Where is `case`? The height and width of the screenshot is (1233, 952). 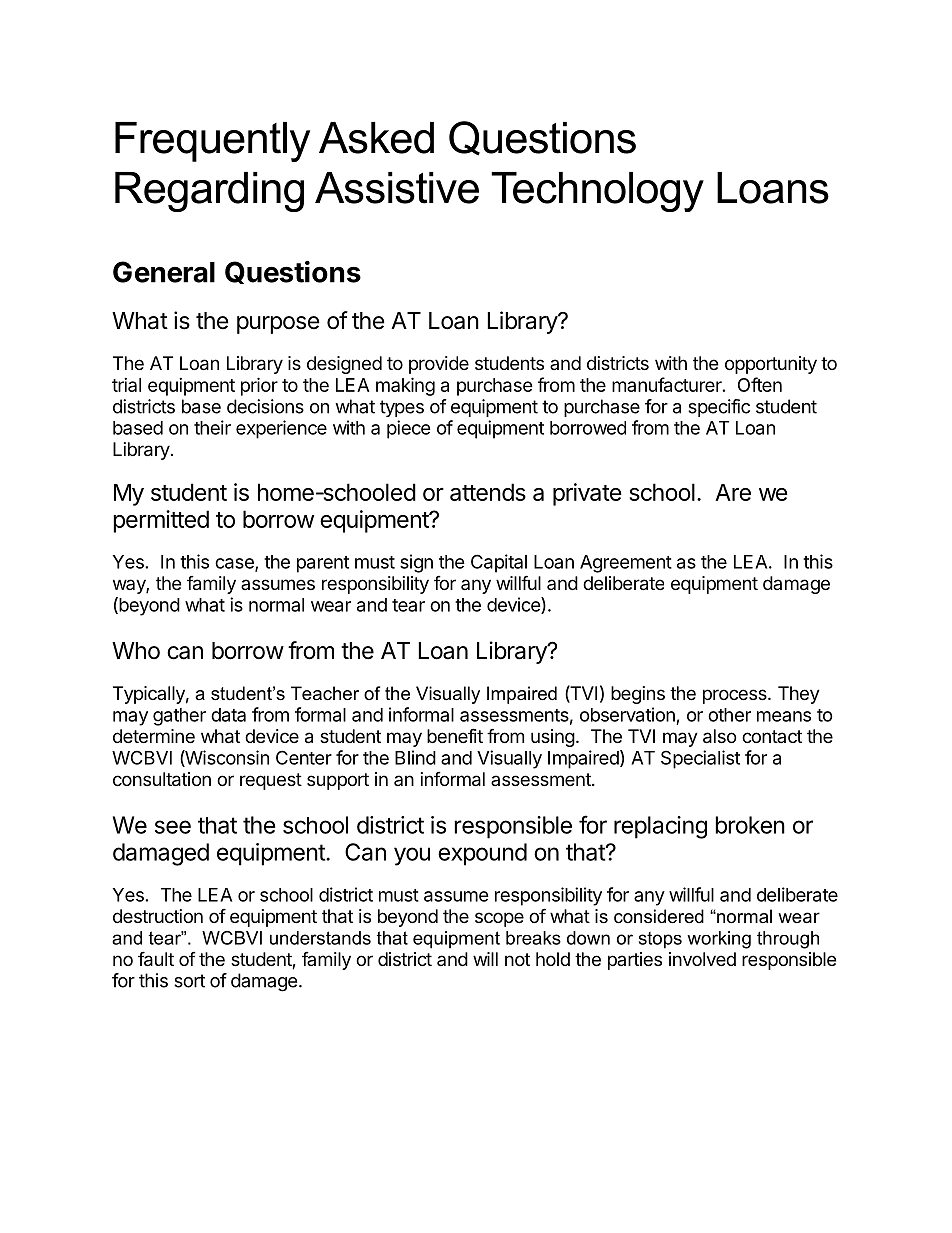 case is located at coordinates (235, 564).
